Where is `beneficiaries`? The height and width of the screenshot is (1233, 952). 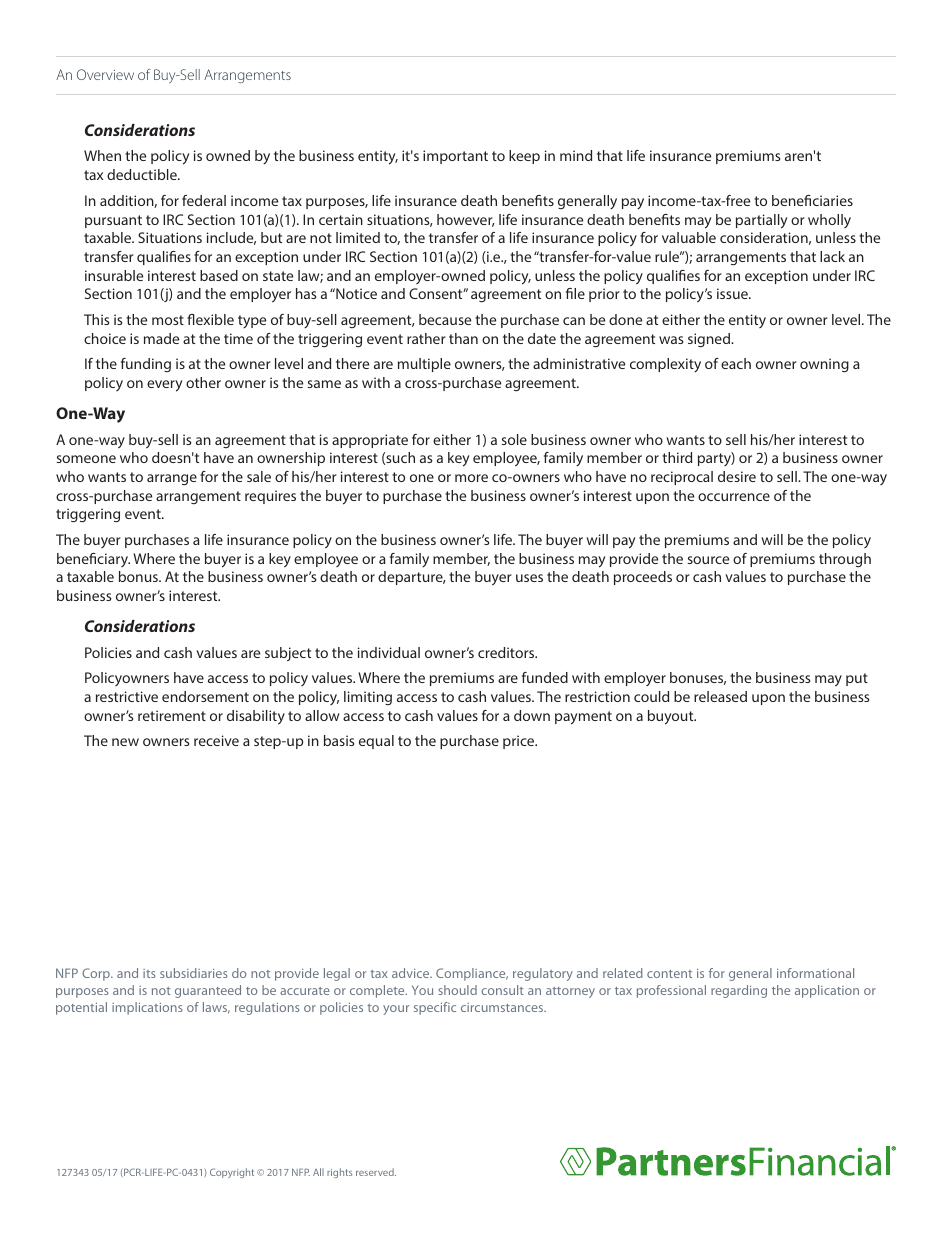
beneficiaries is located at coordinates (812, 200).
